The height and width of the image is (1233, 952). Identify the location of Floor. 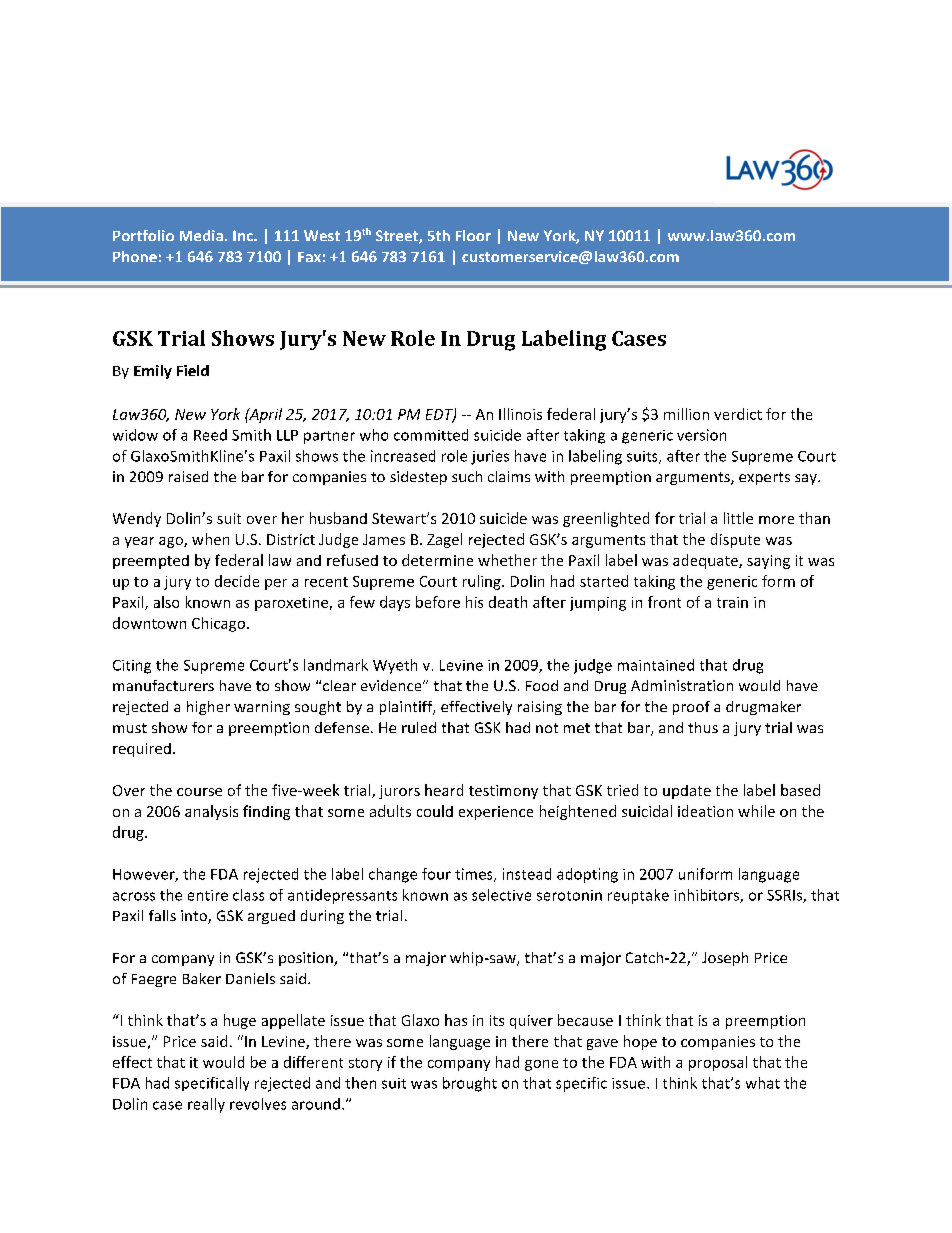
(473, 235).
